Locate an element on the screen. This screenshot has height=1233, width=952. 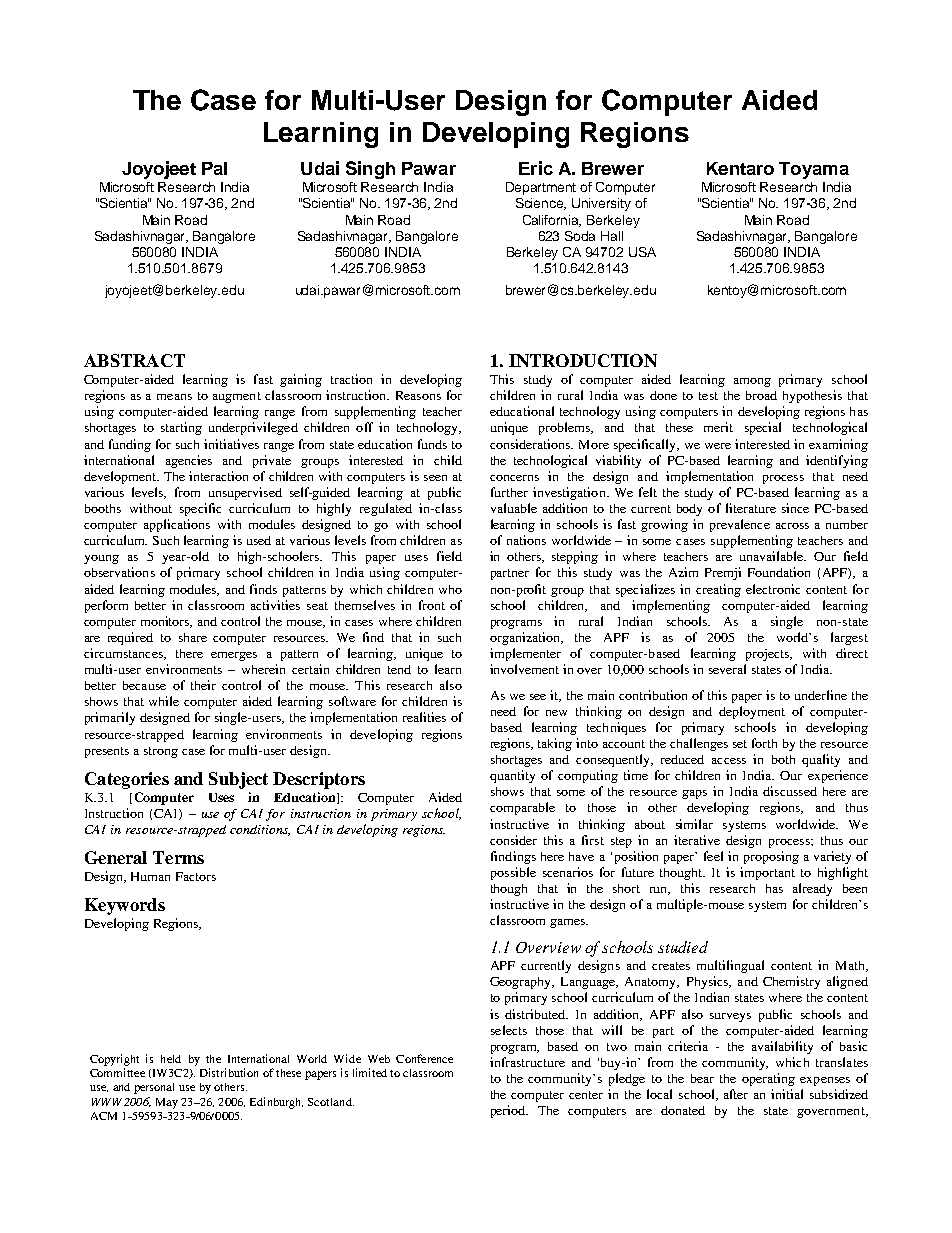
several is located at coordinates (727, 669).
